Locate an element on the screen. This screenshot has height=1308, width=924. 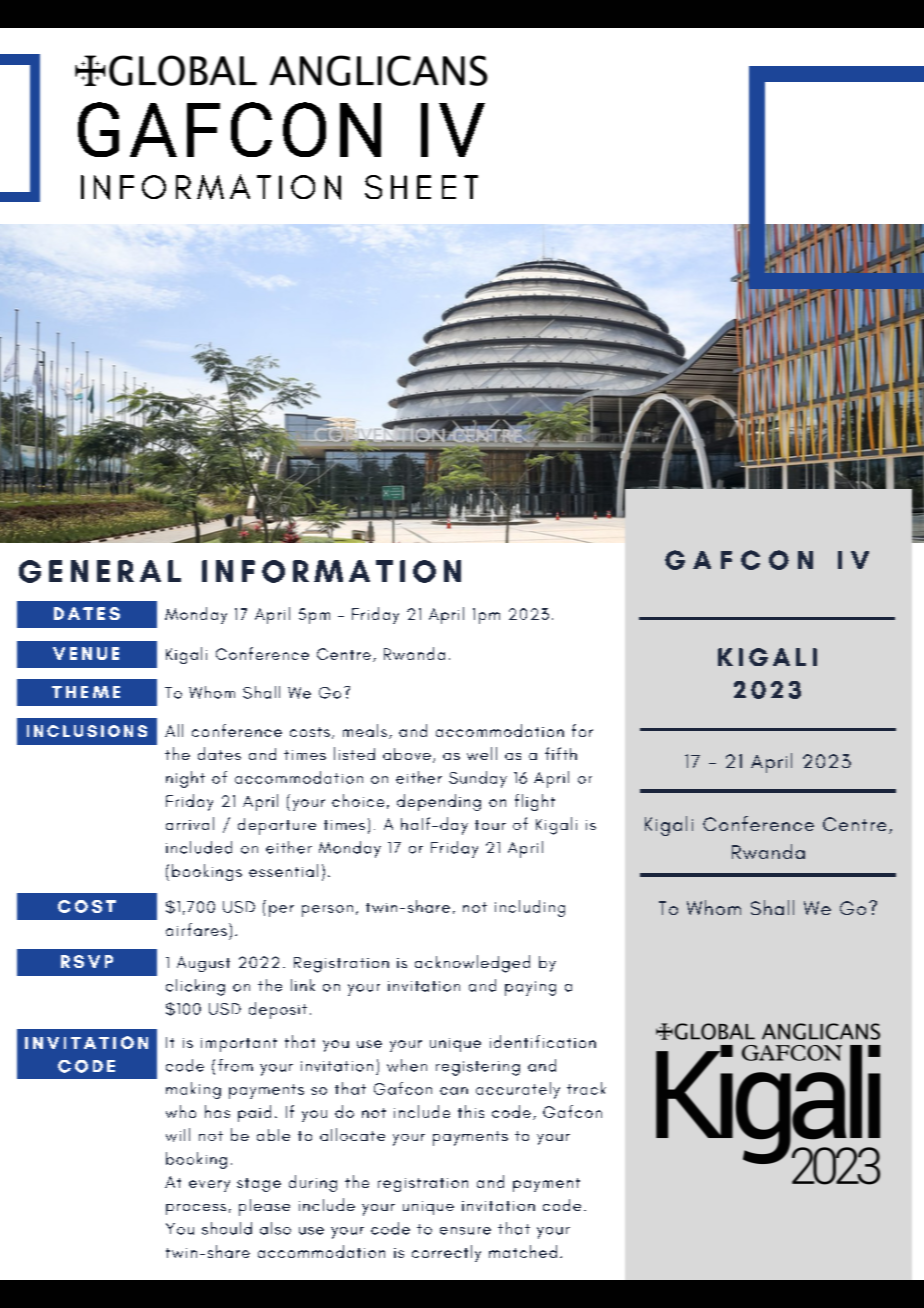
also is located at coordinates (275, 1228).
